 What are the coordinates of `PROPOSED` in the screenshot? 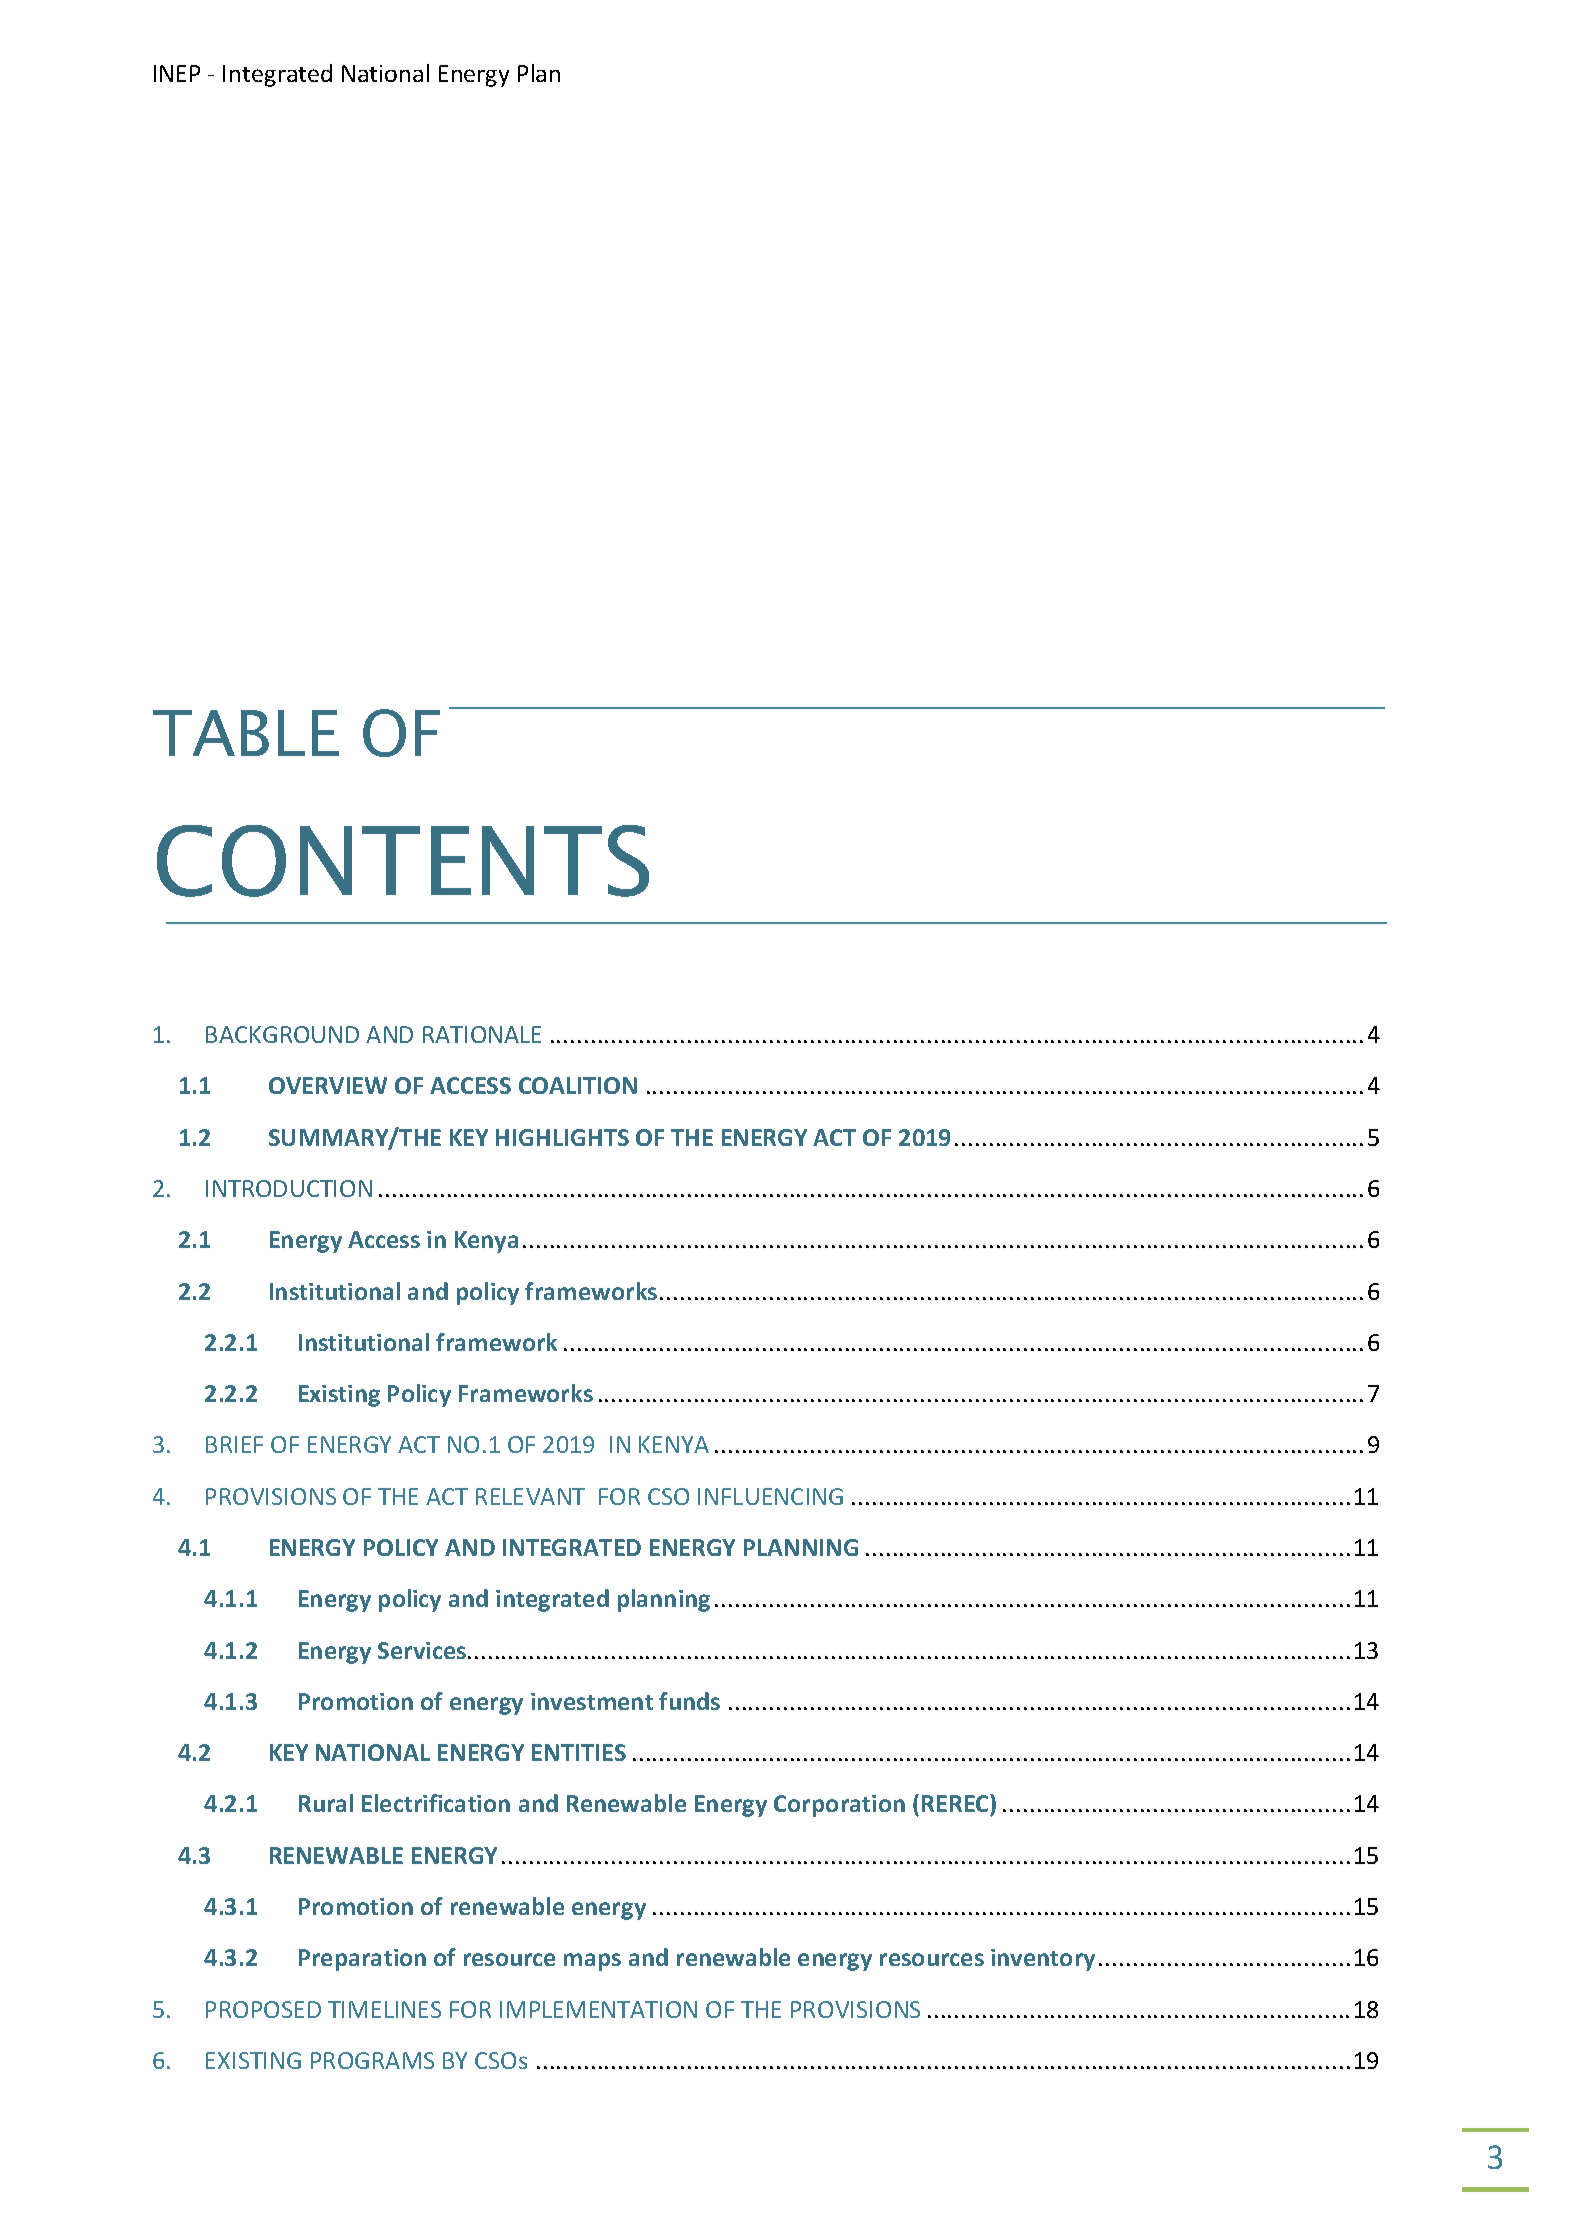 It's located at (263, 2009).
